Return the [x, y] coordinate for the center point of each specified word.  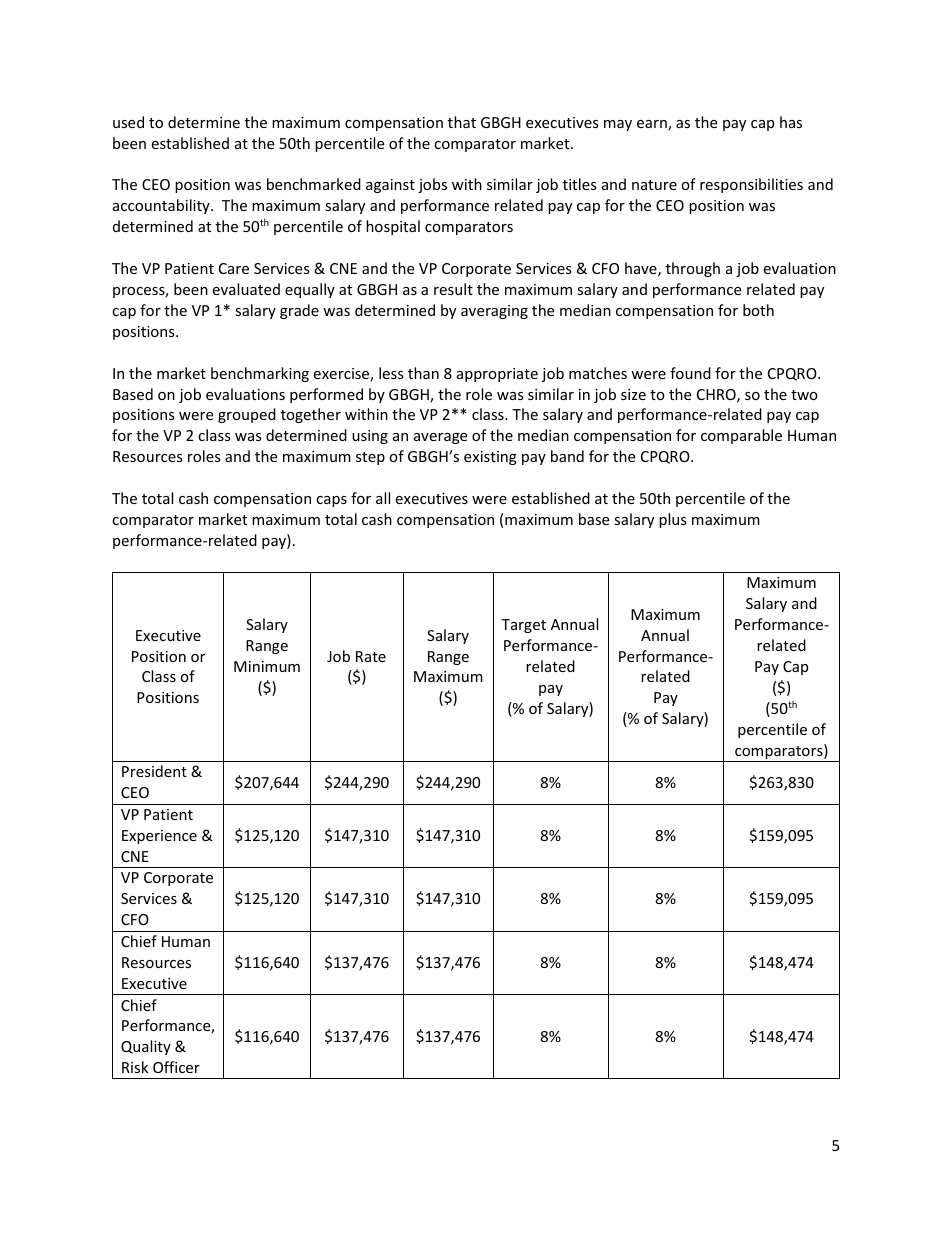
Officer [176, 1067]
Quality [146, 1047]
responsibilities [751, 185]
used [128, 122]
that [462, 122]
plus [673, 520]
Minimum [267, 666]
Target [523, 626]
